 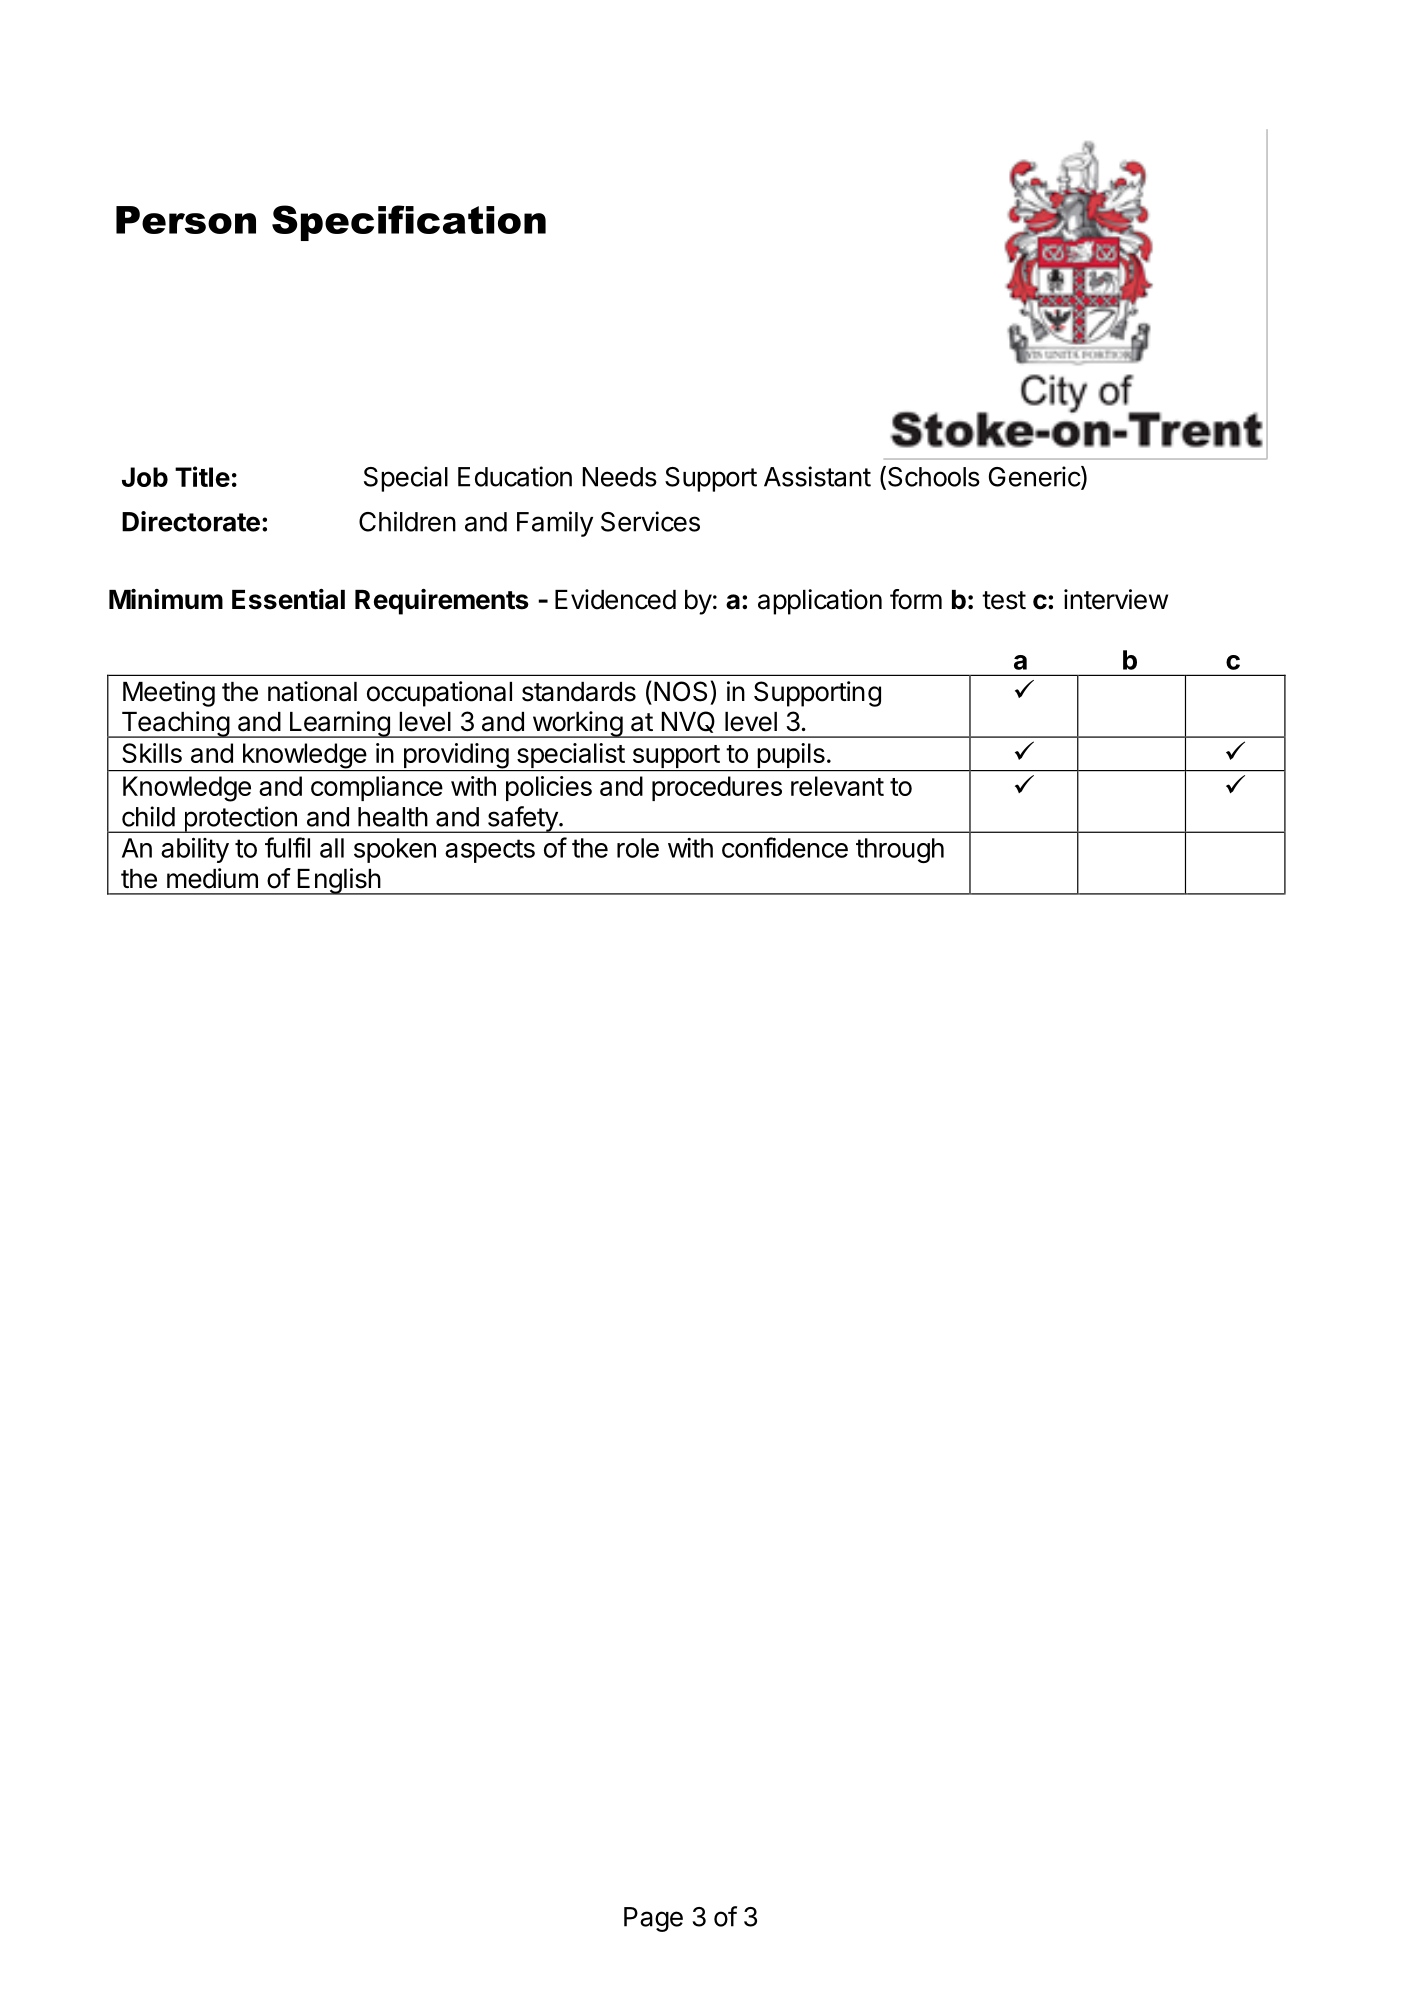 What do you see at coordinates (1035, 477) in the screenshot?
I see `Generic` at bounding box center [1035, 477].
